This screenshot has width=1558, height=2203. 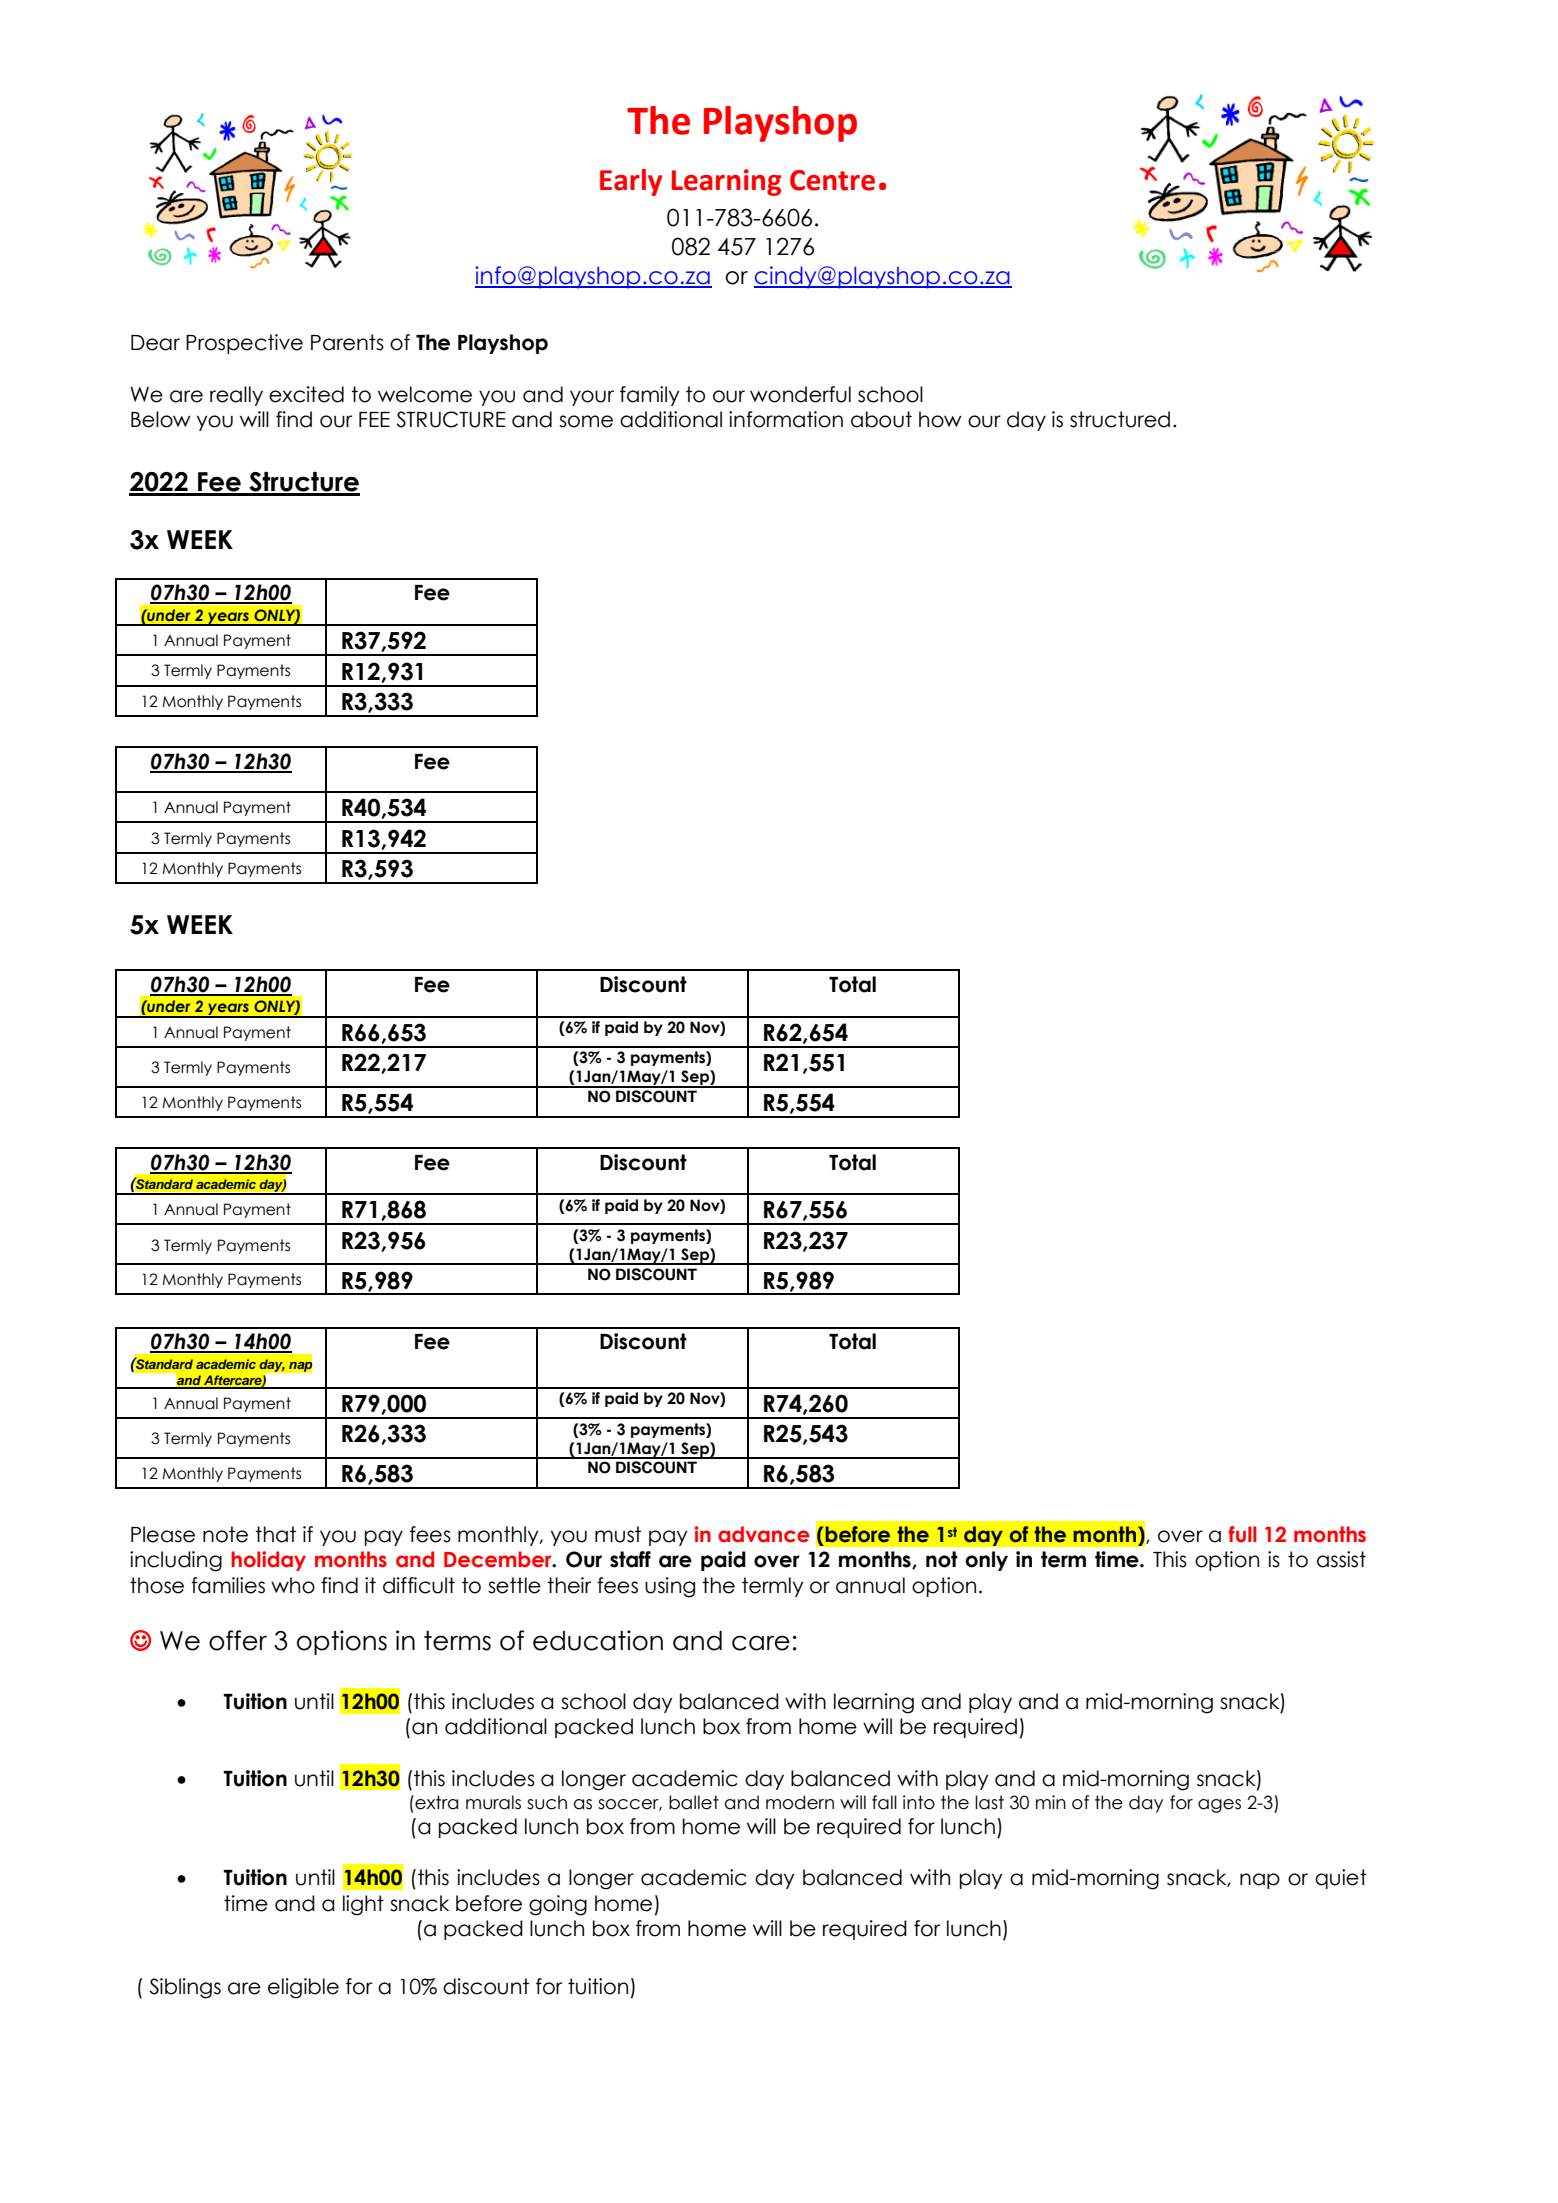 What do you see at coordinates (1242, 1534) in the screenshot?
I see `full` at bounding box center [1242, 1534].
